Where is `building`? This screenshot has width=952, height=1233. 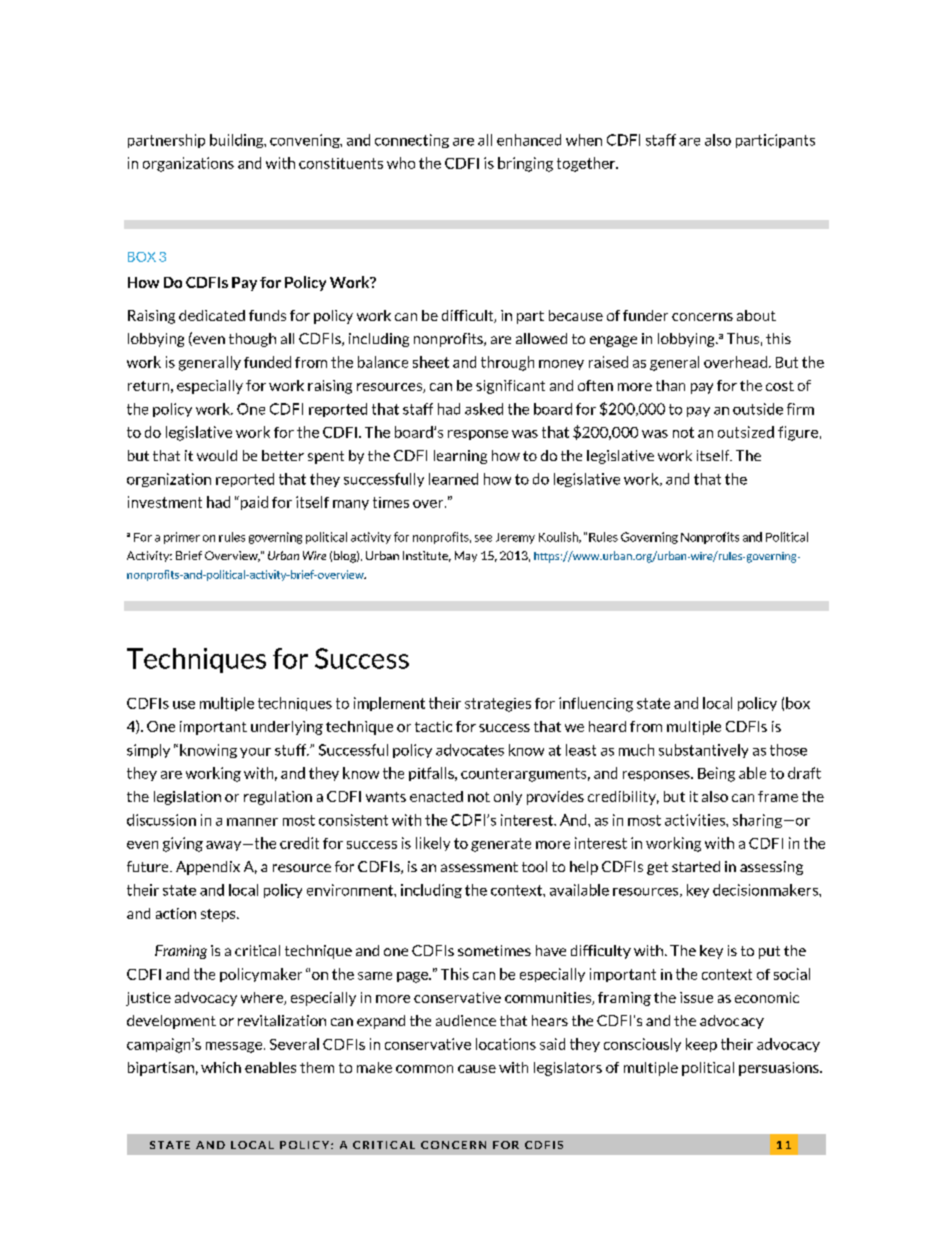 building is located at coordinates (238, 141).
